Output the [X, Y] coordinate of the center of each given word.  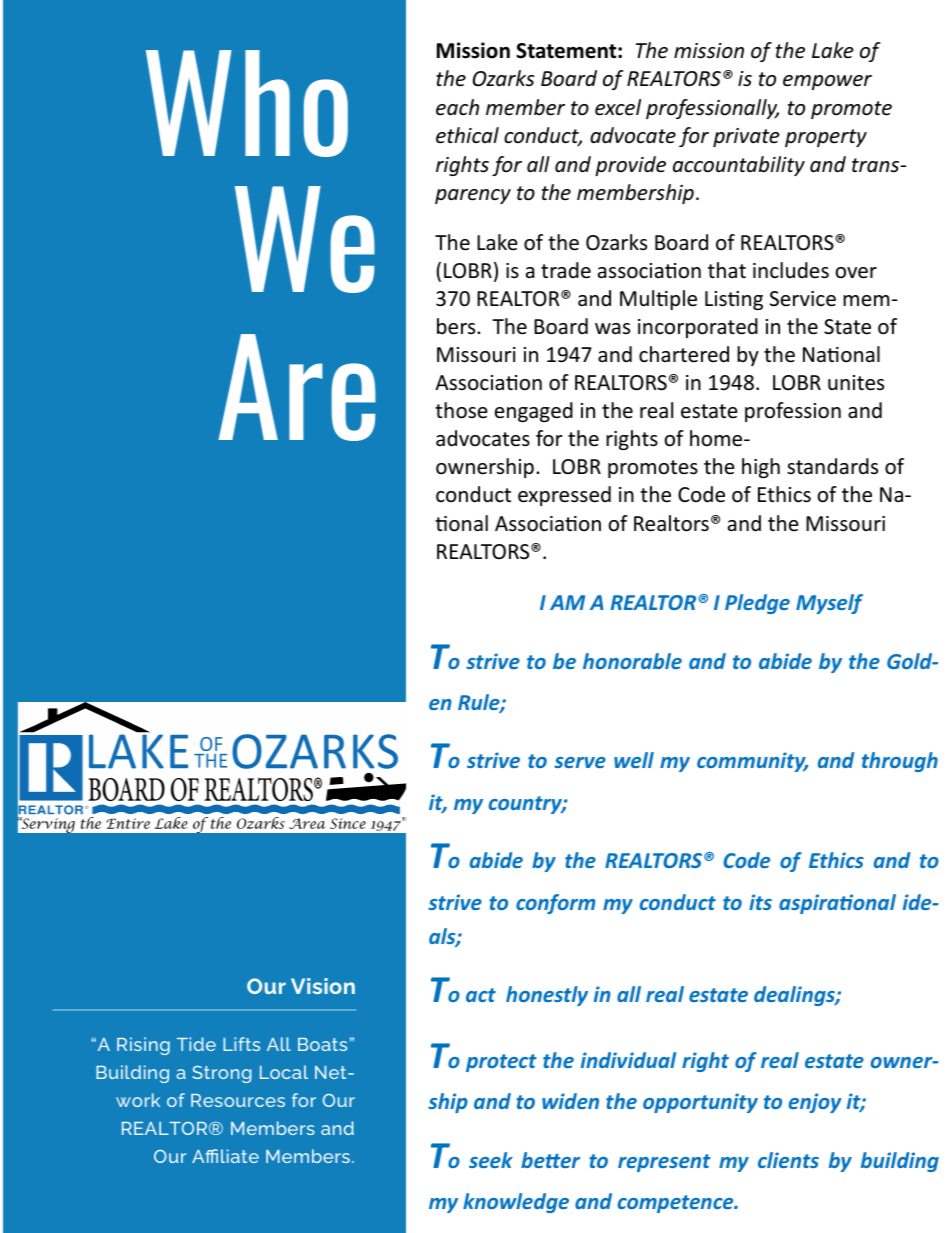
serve [580, 762]
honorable [632, 661]
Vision [323, 986]
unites [856, 383]
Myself [829, 604]
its [760, 902]
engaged [534, 412]
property [826, 138]
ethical [467, 135]
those [461, 410]
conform [555, 904]
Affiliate [225, 1156]
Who [247, 103]
